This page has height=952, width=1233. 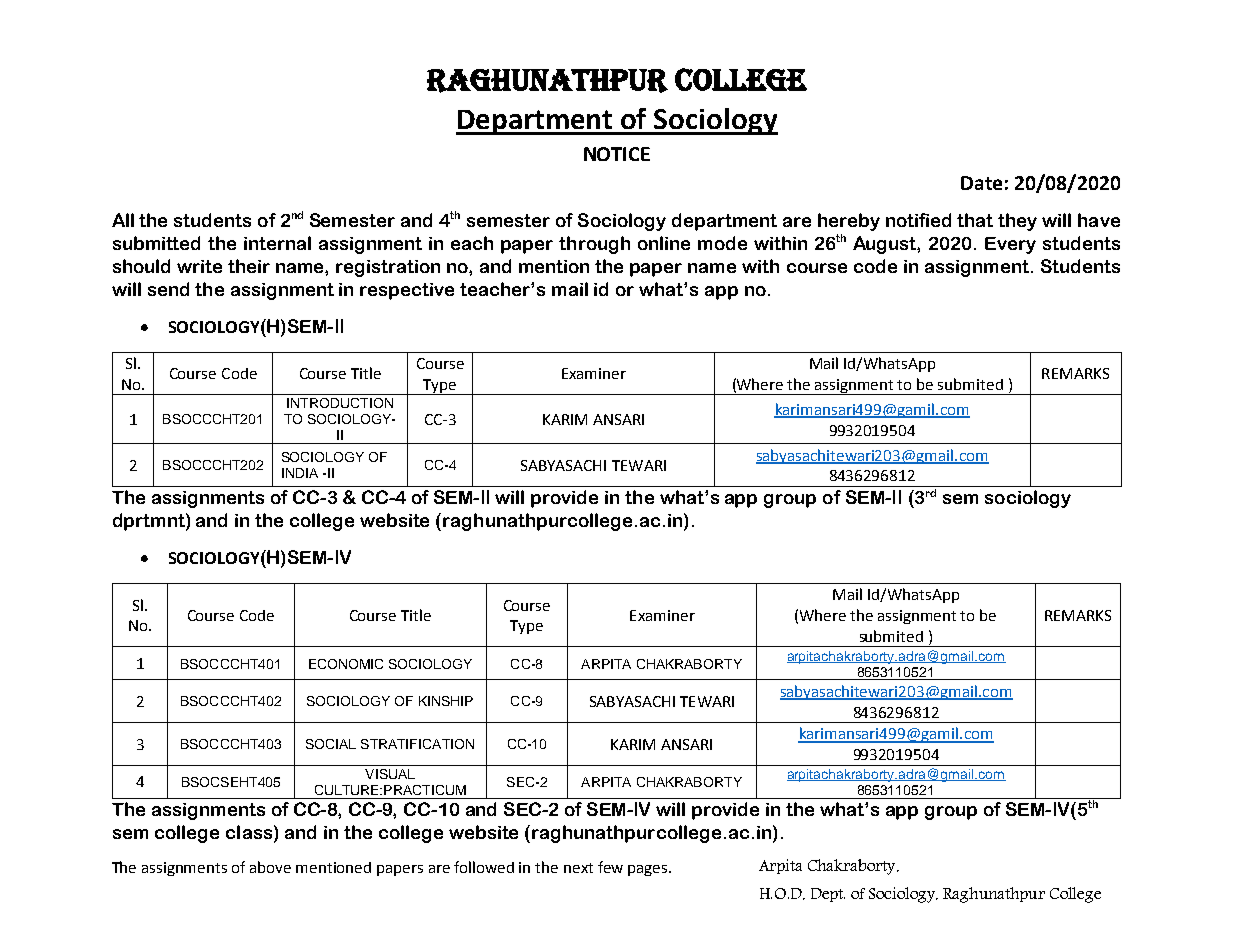 What do you see at coordinates (300, 473) in the page?
I see `INDIA` at bounding box center [300, 473].
